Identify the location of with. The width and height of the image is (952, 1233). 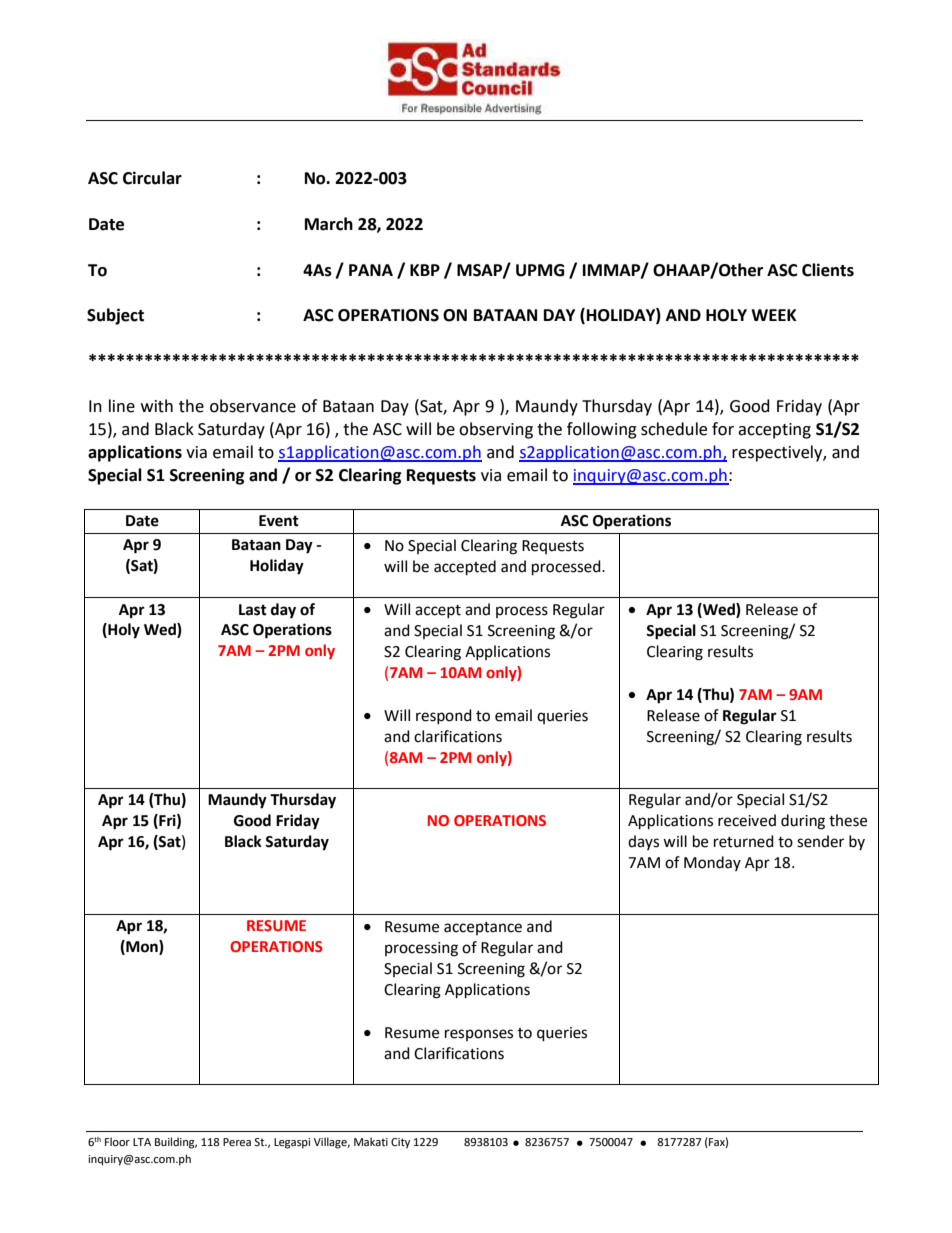
(157, 406).
